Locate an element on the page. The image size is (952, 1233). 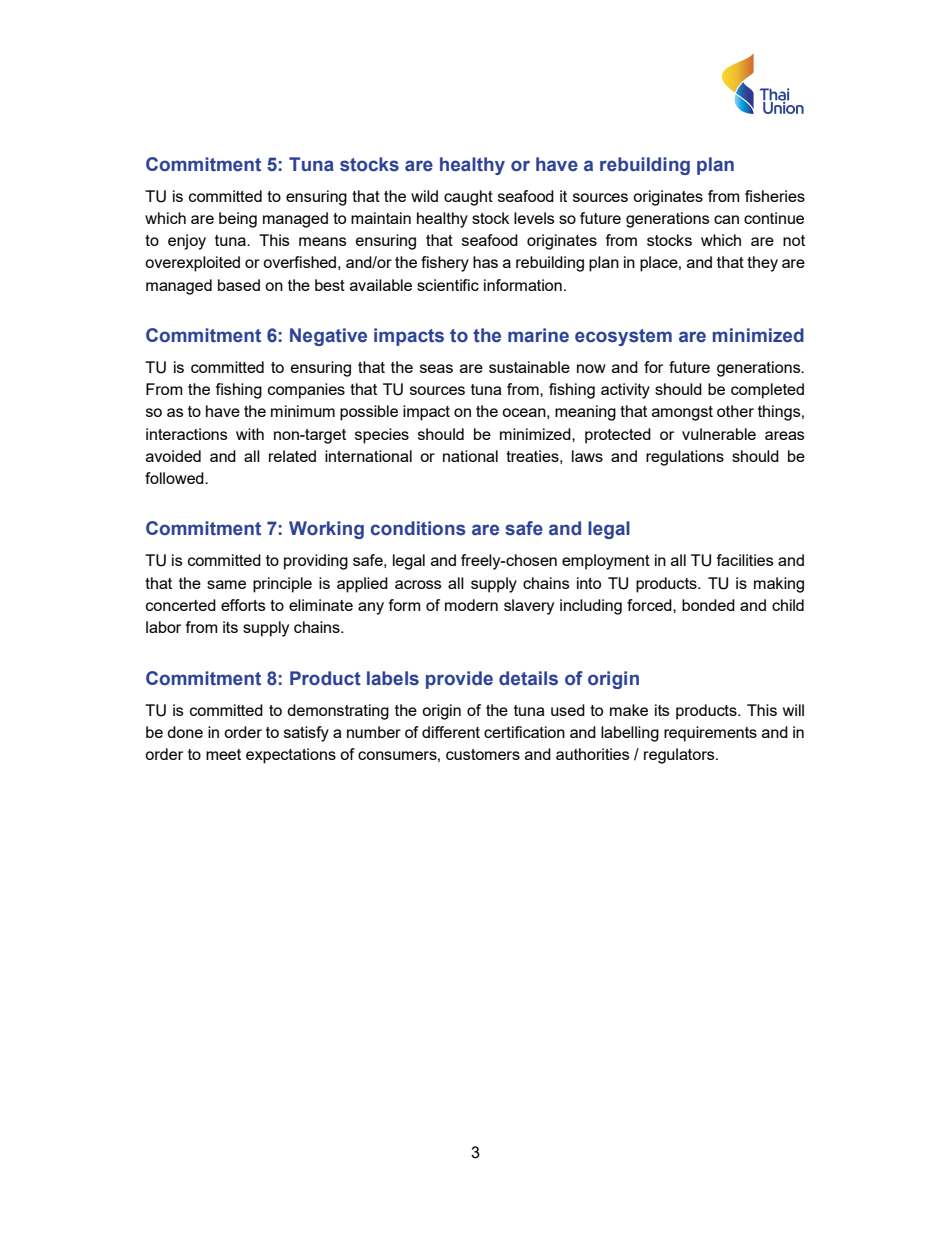
across is located at coordinates (418, 584).
